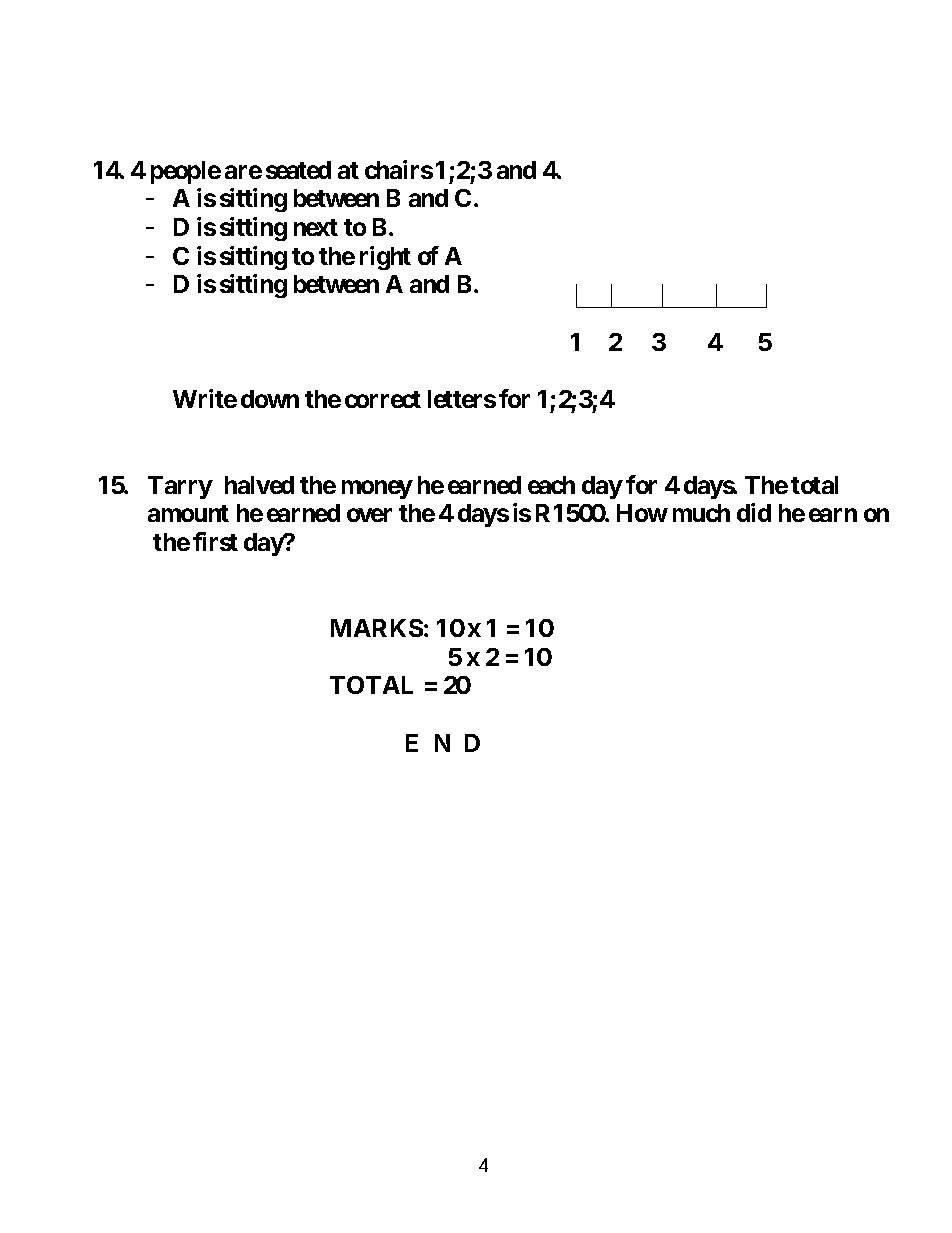  Describe the element at coordinates (369, 515) in the screenshot. I see `over` at that location.
